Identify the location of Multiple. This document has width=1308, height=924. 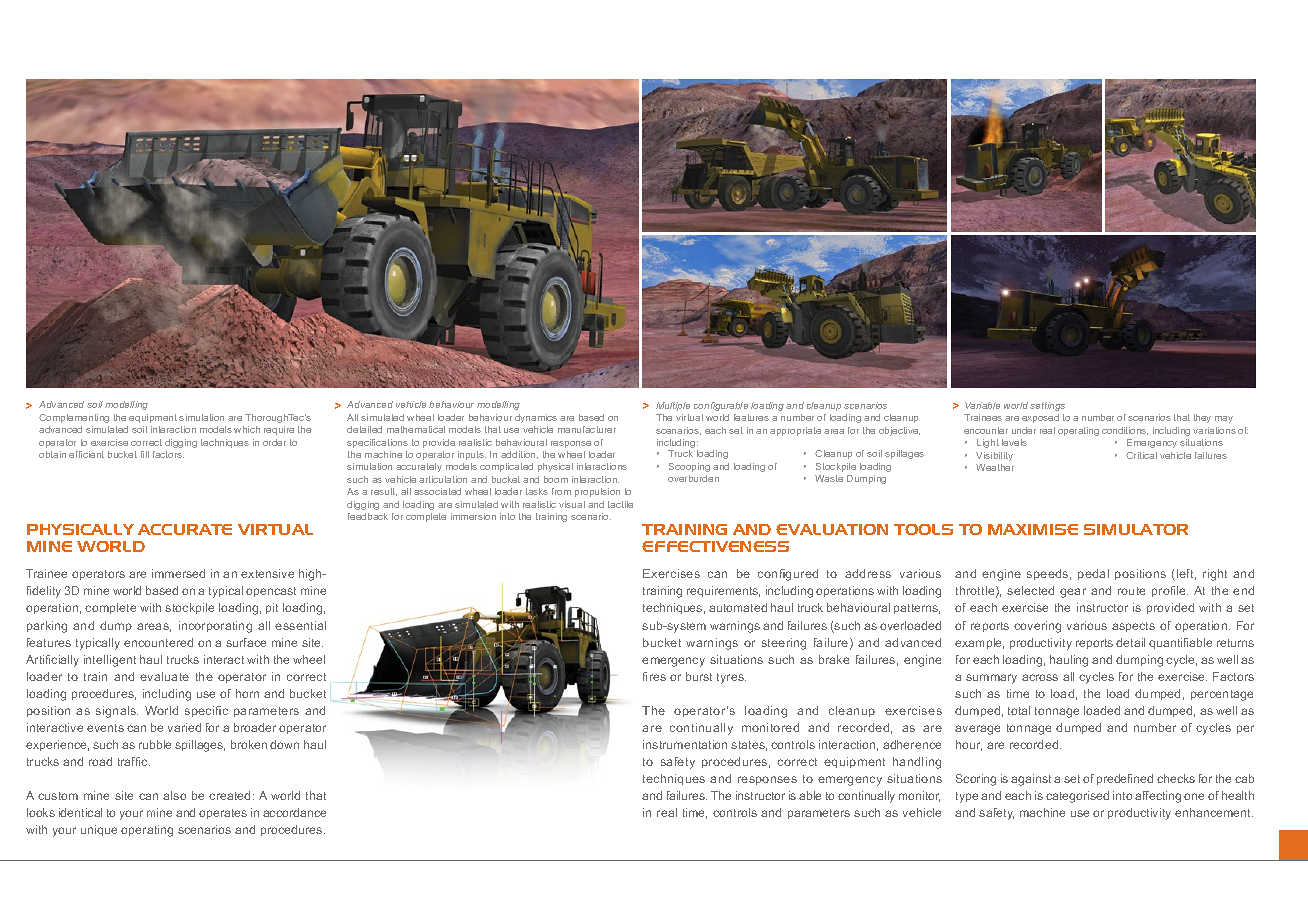
(673, 406).
